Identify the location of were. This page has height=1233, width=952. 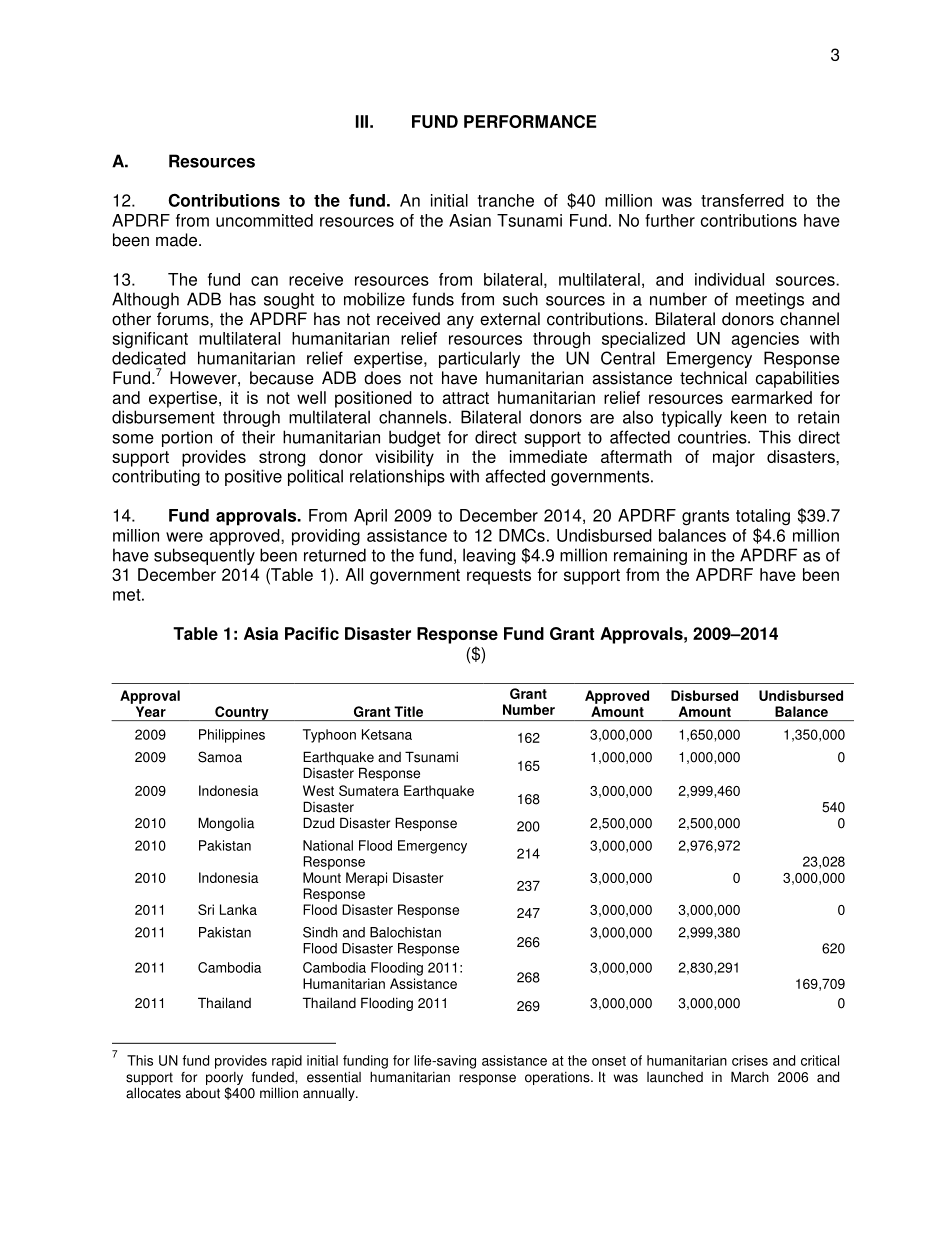
(184, 537).
